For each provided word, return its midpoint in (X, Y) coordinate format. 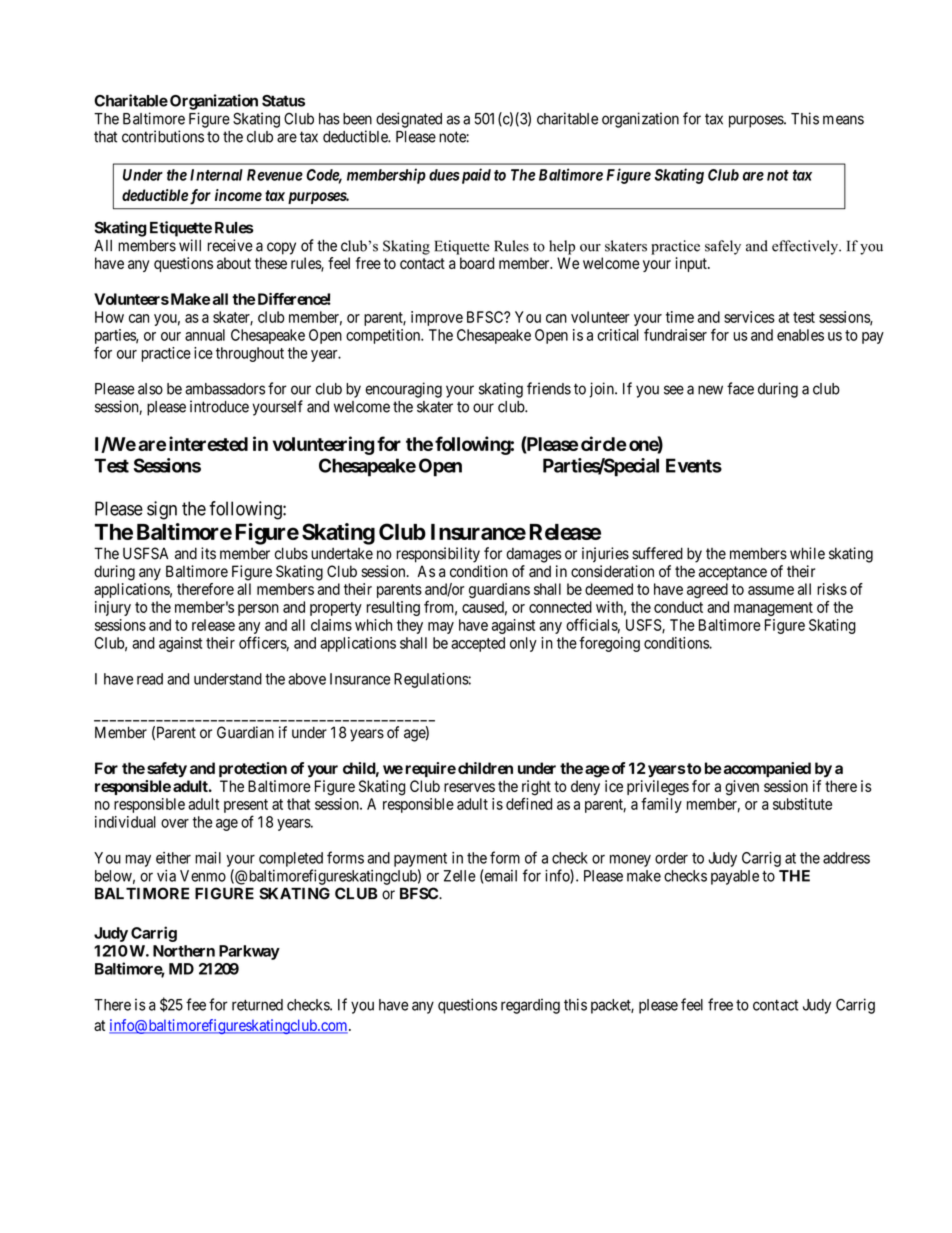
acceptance (733, 573)
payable (735, 877)
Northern (184, 951)
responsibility (438, 555)
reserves (469, 787)
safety (167, 769)
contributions (163, 136)
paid (475, 176)
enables (800, 335)
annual (205, 335)
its (208, 553)
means (843, 120)
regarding (530, 1006)
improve (437, 318)
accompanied (766, 769)
